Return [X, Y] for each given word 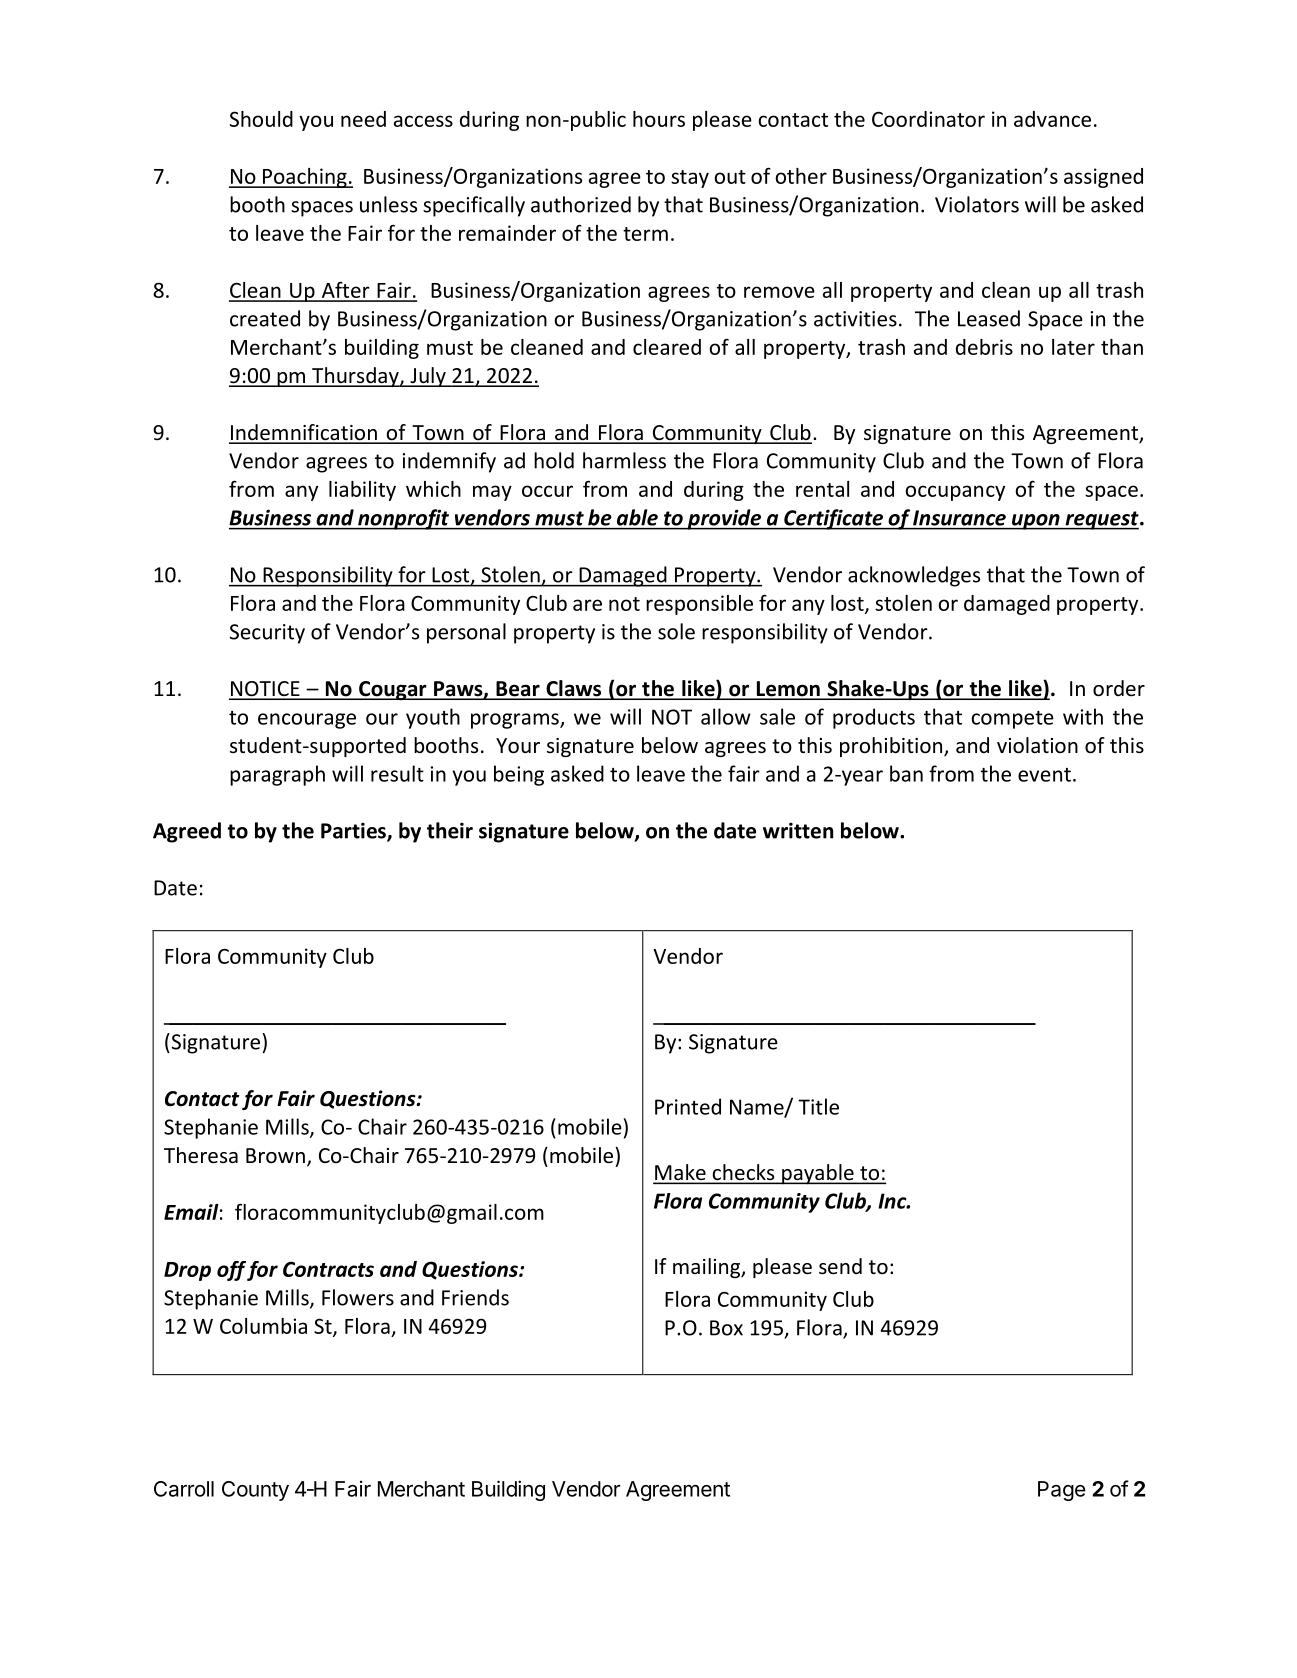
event [1044, 775]
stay [690, 179]
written [798, 830]
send [840, 1266]
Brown [275, 1156]
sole [676, 631]
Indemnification [304, 433]
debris [984, 347]
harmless [624, 460]
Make [680, 1173]
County [255, 1491]
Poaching [304, 178]
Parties [354, 831]
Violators [977, 204]
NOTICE [265, 690]
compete [1012, 720]
